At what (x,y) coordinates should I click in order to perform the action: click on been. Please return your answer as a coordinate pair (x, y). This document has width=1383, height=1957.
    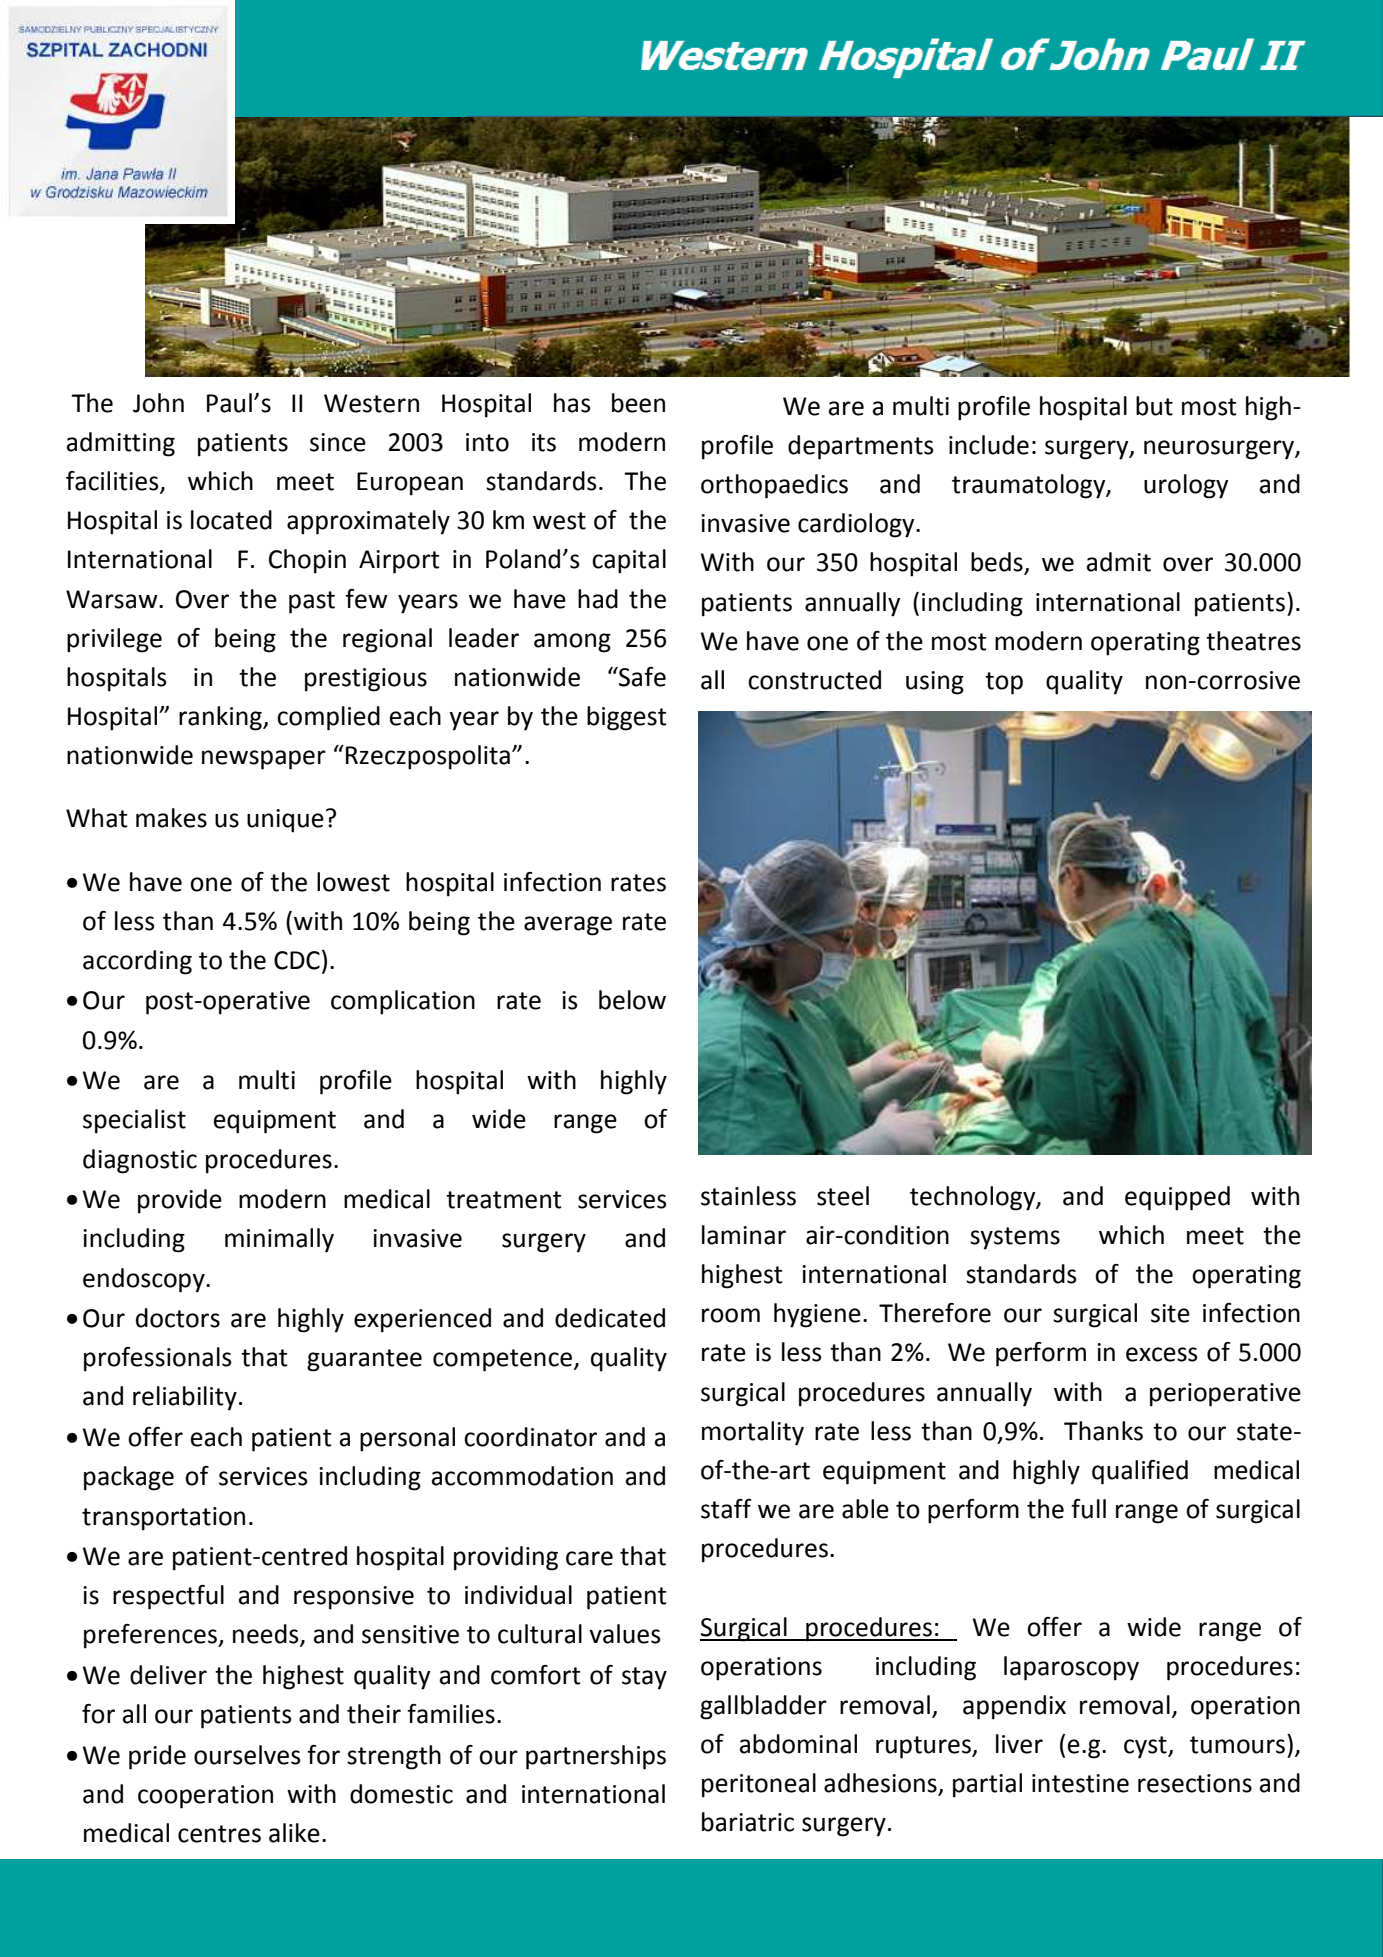
    Looking at the image, I should click on (638, 403).
